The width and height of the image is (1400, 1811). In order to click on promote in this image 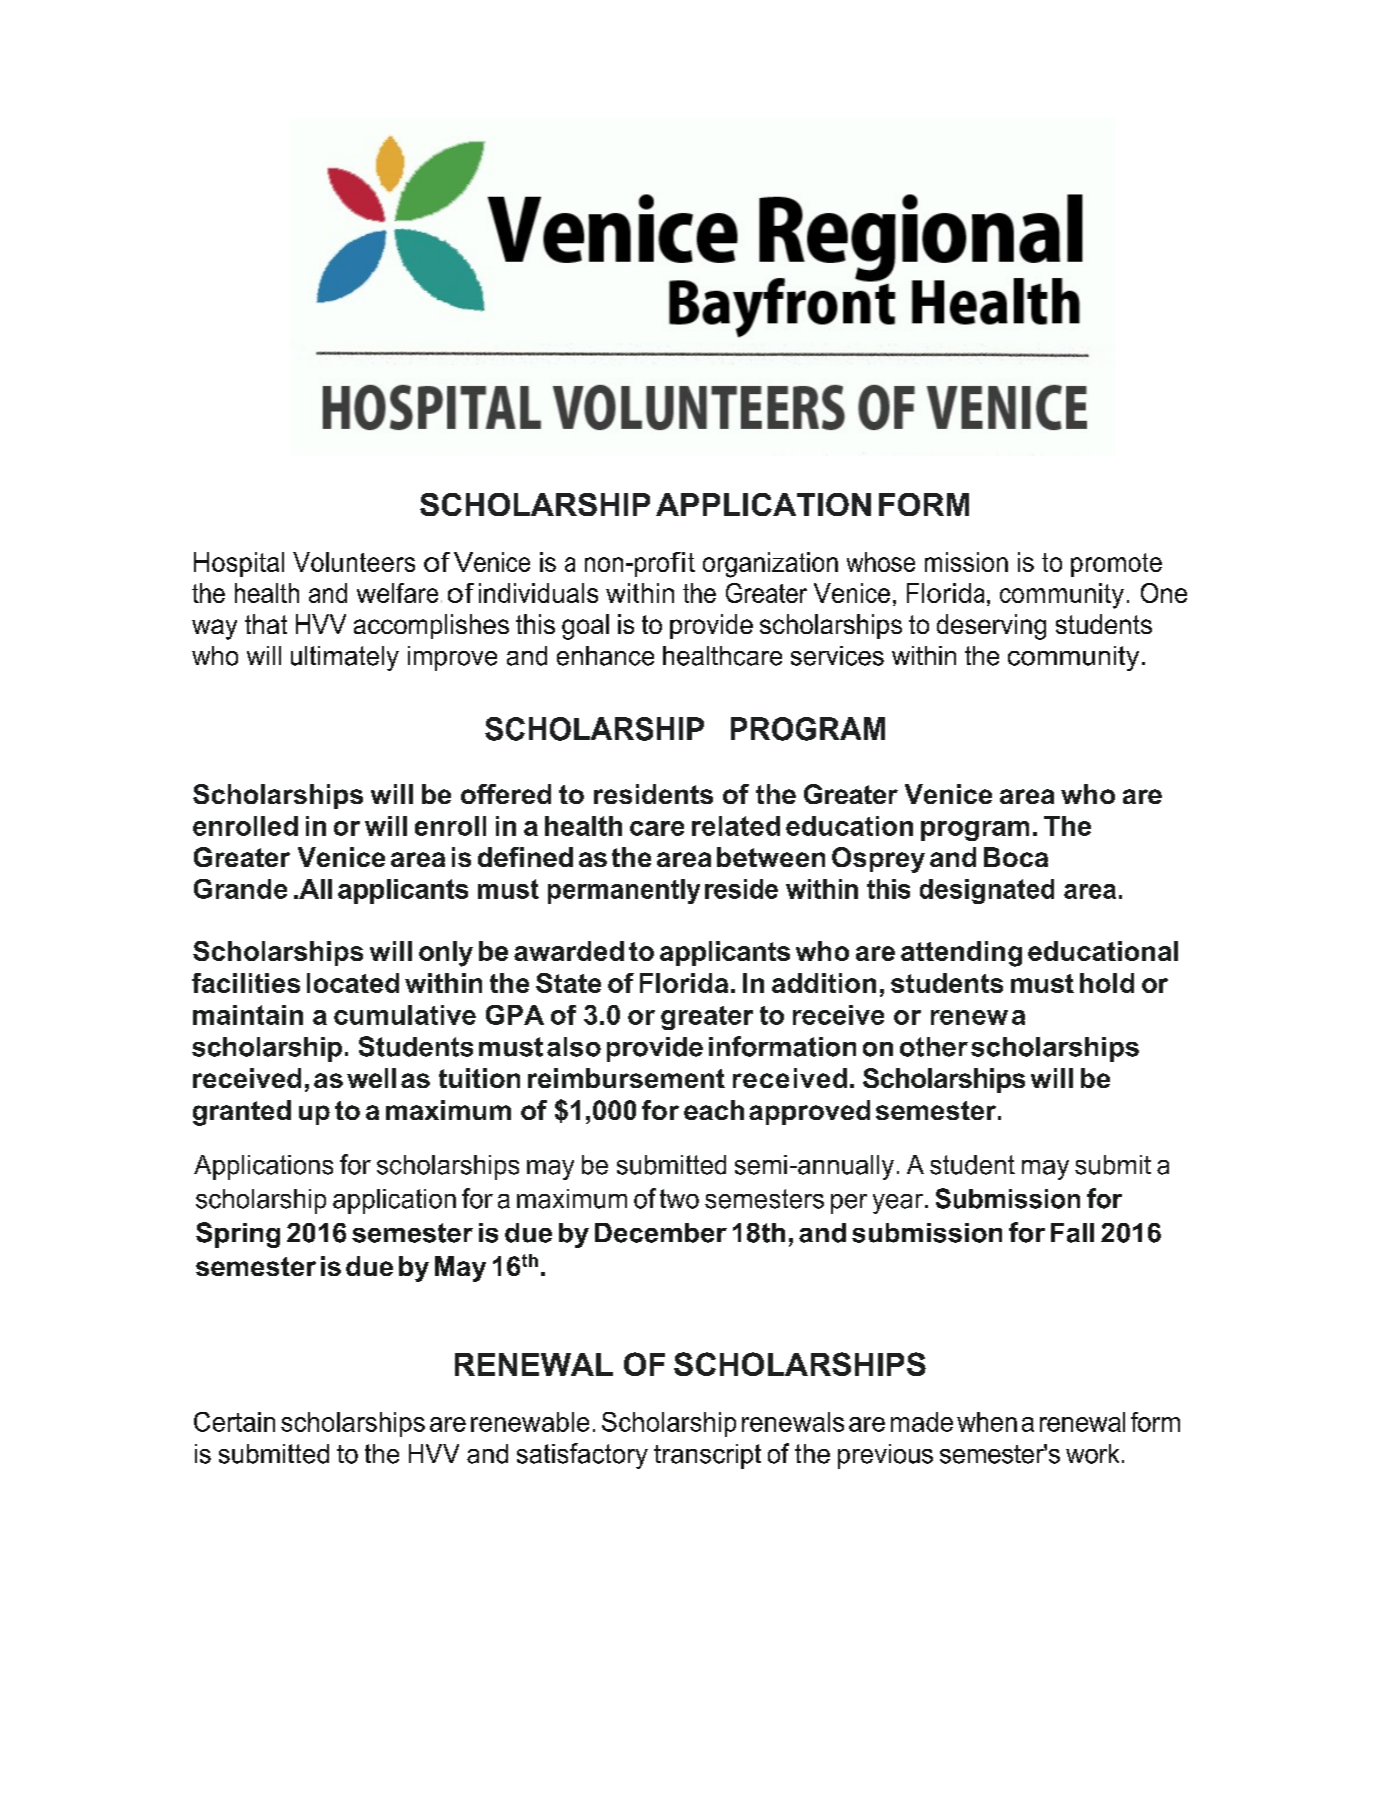, I will do `click(1116, 565)`.
